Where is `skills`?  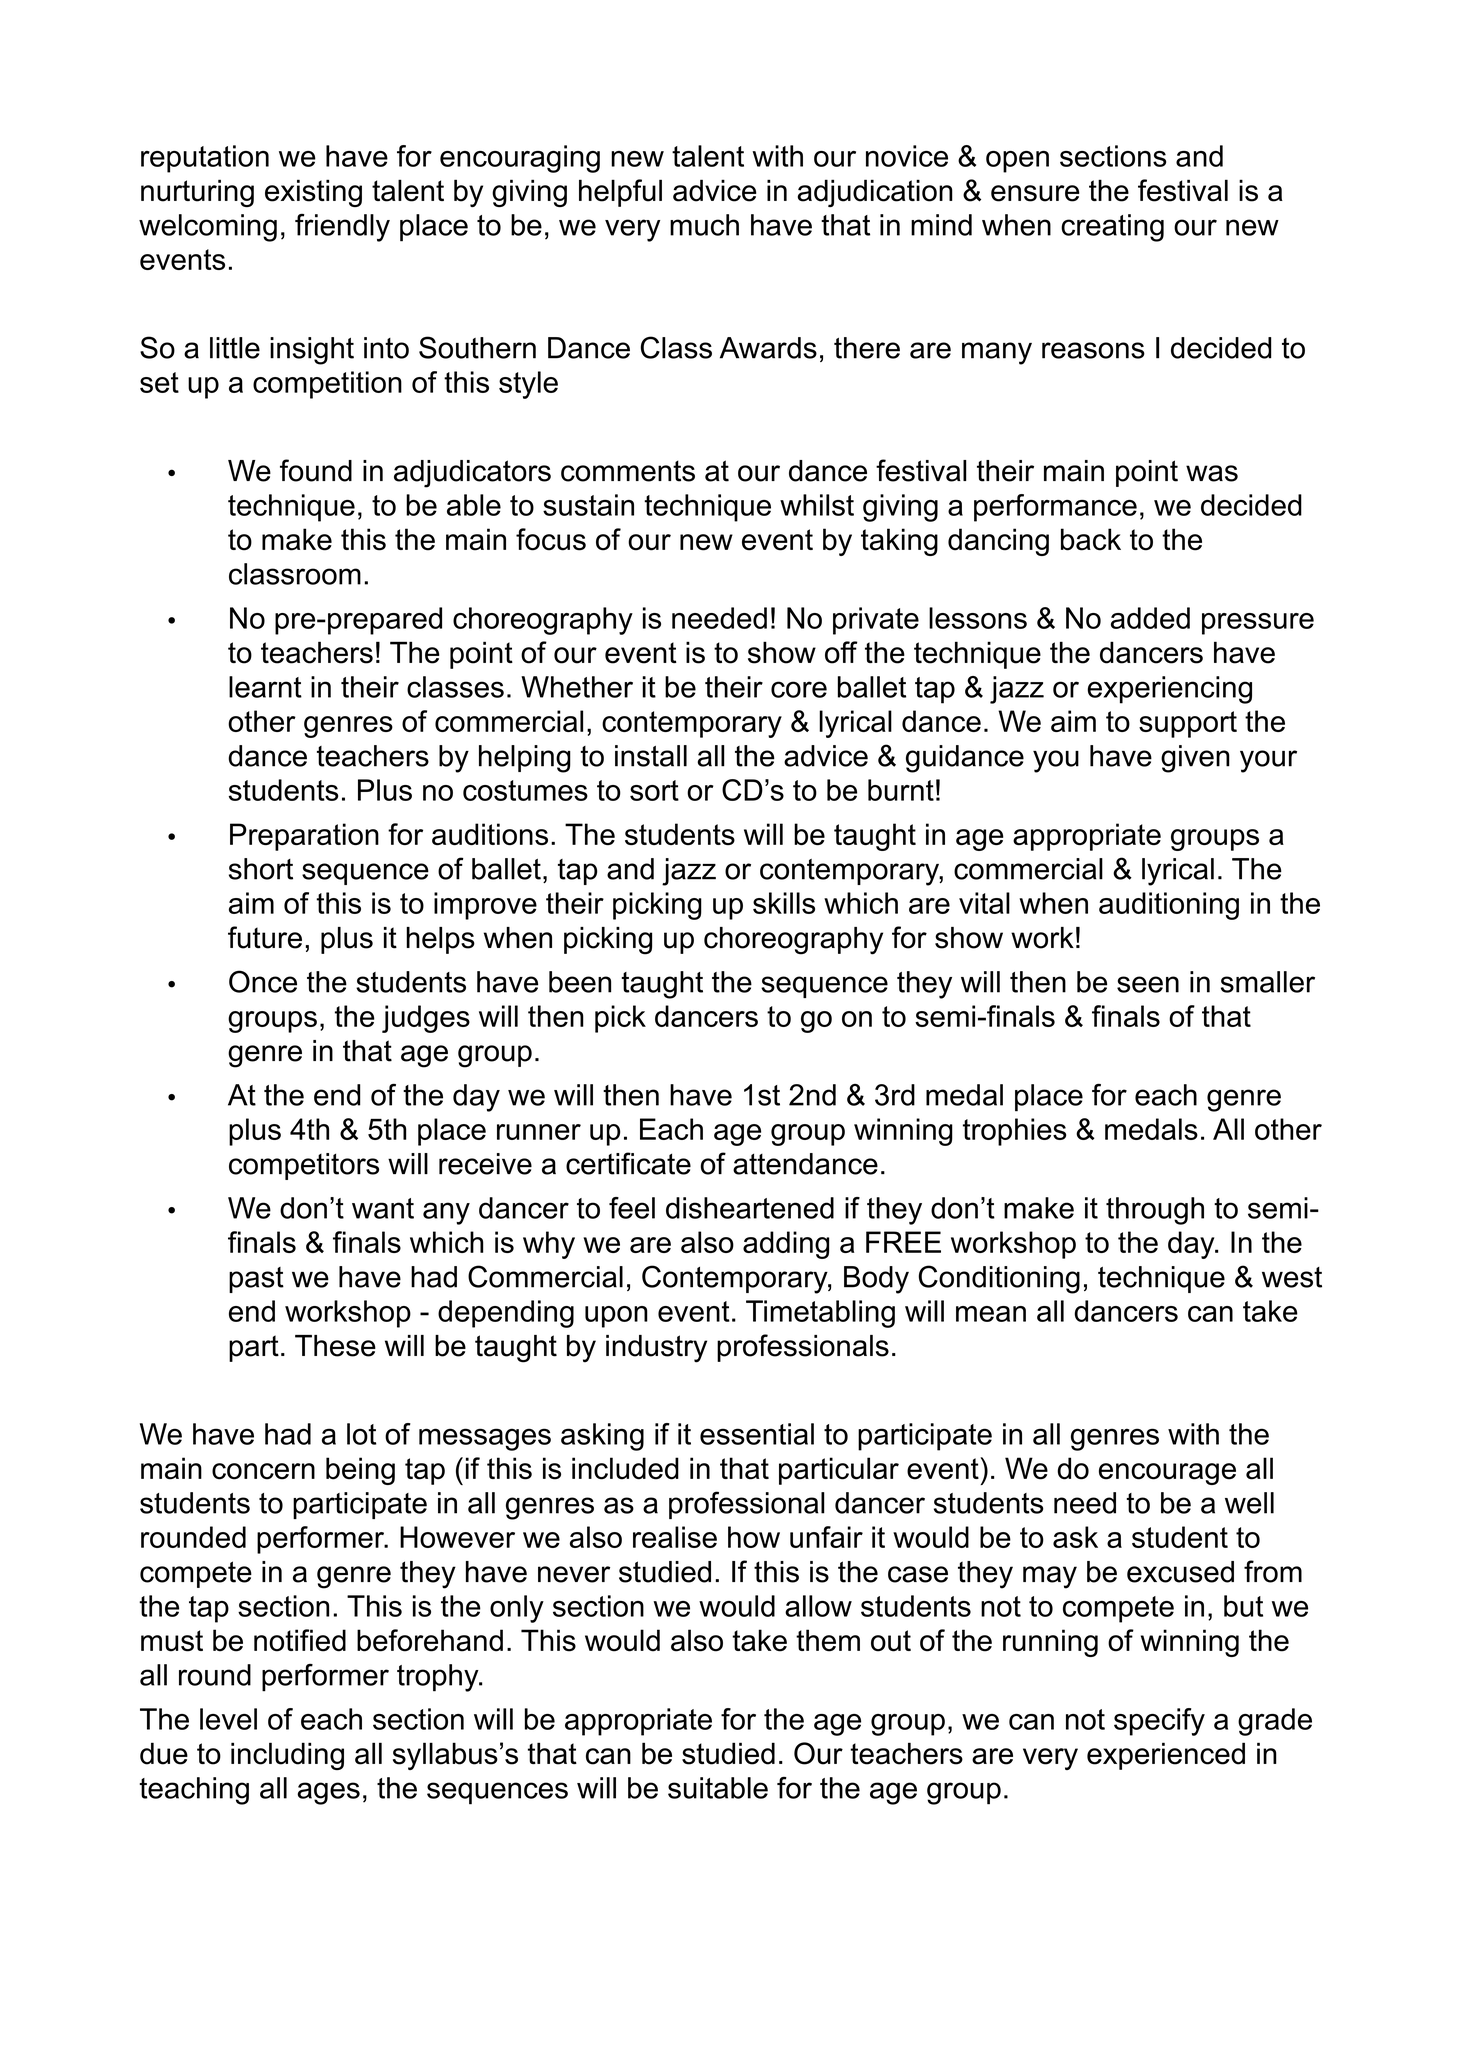
skills is located at coordinates (784, 903).
